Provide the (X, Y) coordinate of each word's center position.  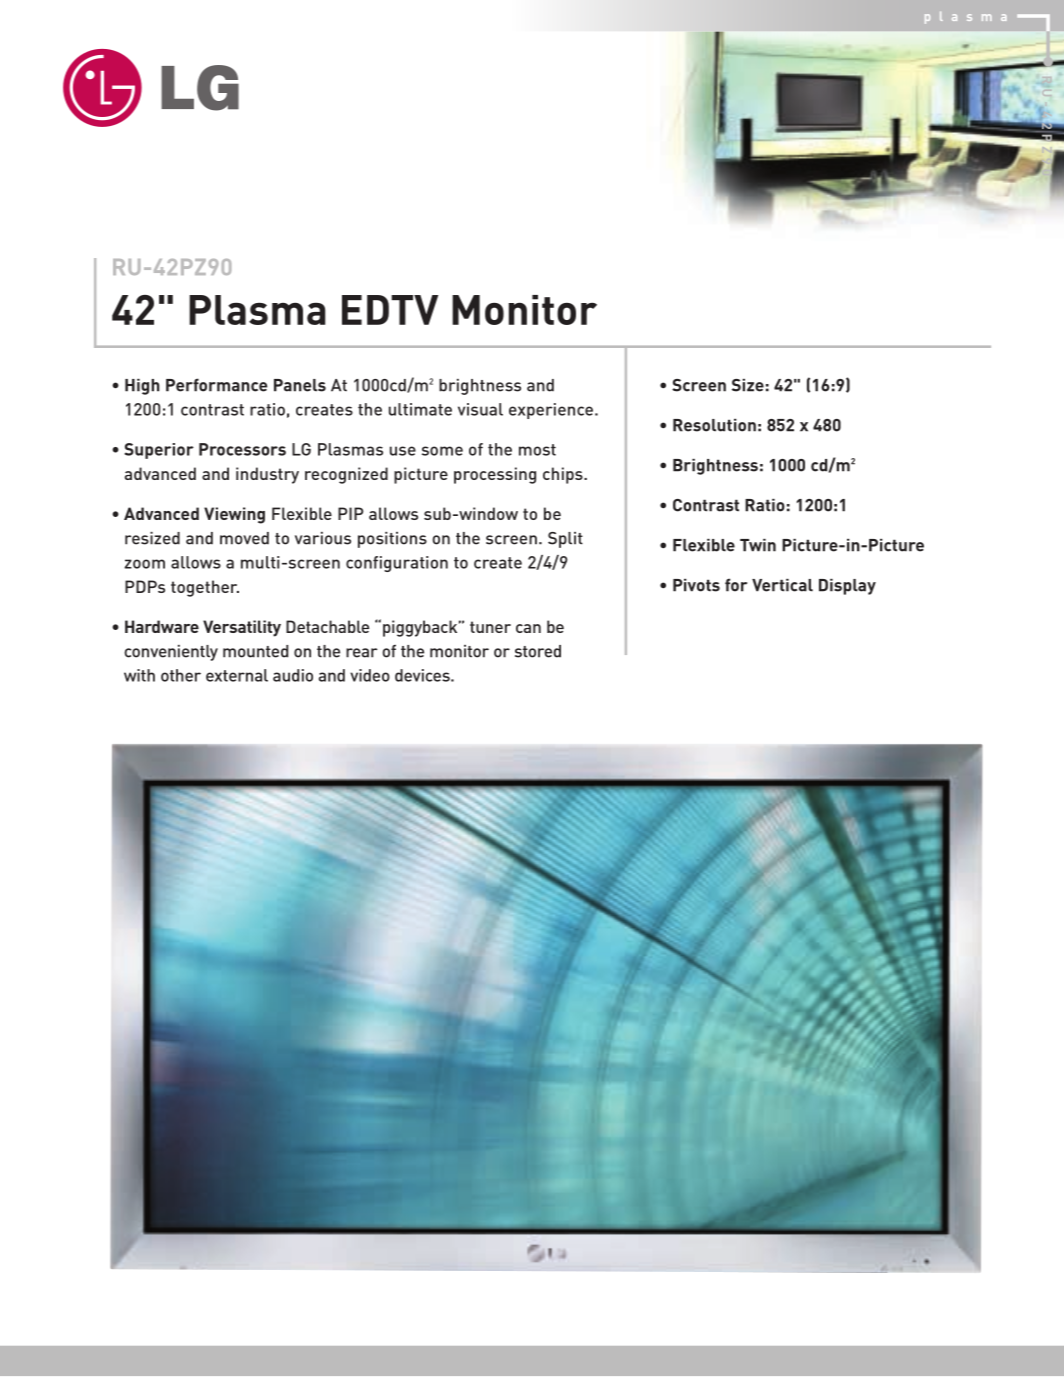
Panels (300, 385)
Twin (758, 545)
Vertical (782, 585)
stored (538, 651)
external (237, 675)
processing (495, 475)
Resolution (714, 425)
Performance (216, 385)
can (528, 628)
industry (267, 475)
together (205, 588)
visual (480, 409)
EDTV (390, 310)
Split (565, 540)
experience (551, 411)
